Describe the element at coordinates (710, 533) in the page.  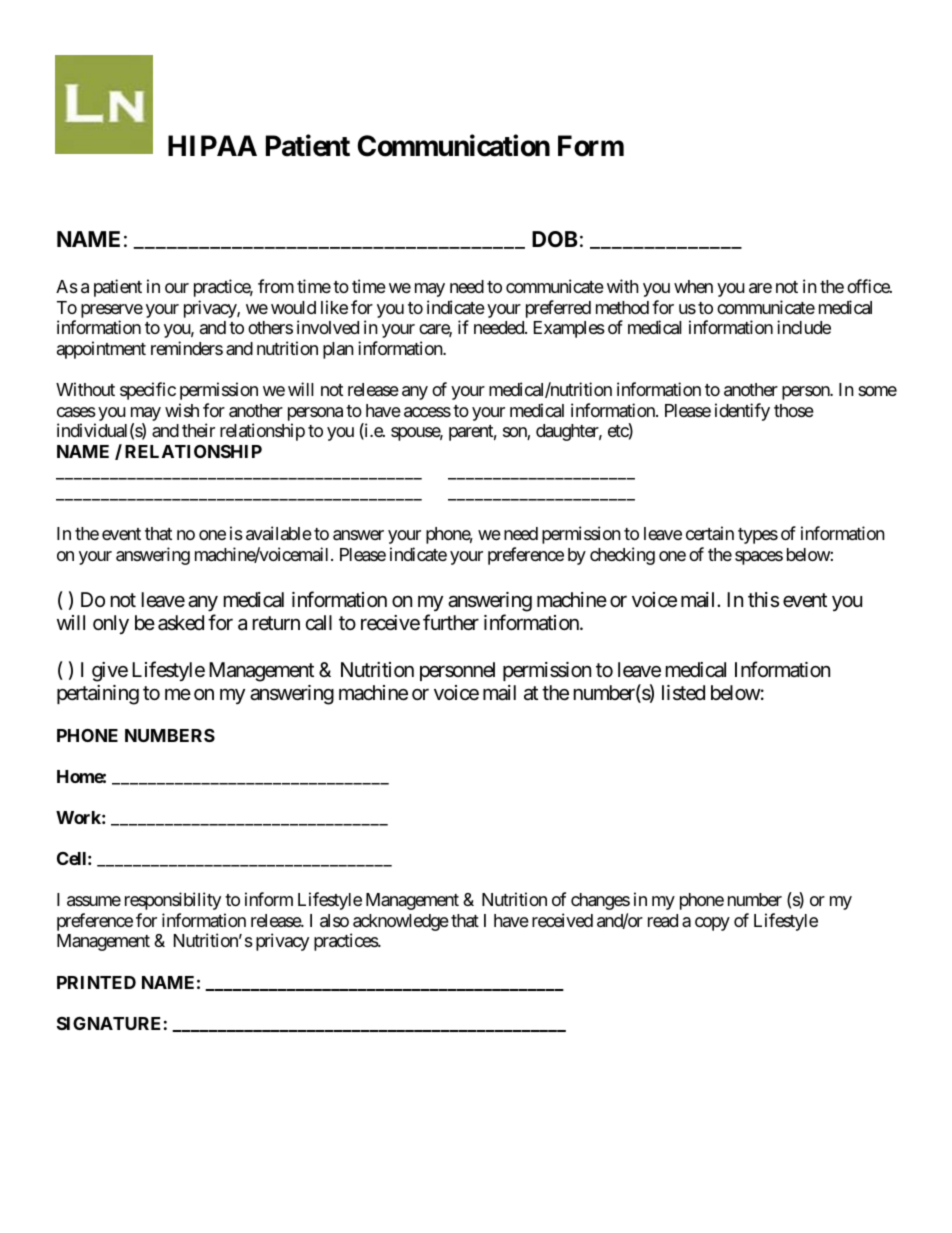
I see `certain` at that location.
